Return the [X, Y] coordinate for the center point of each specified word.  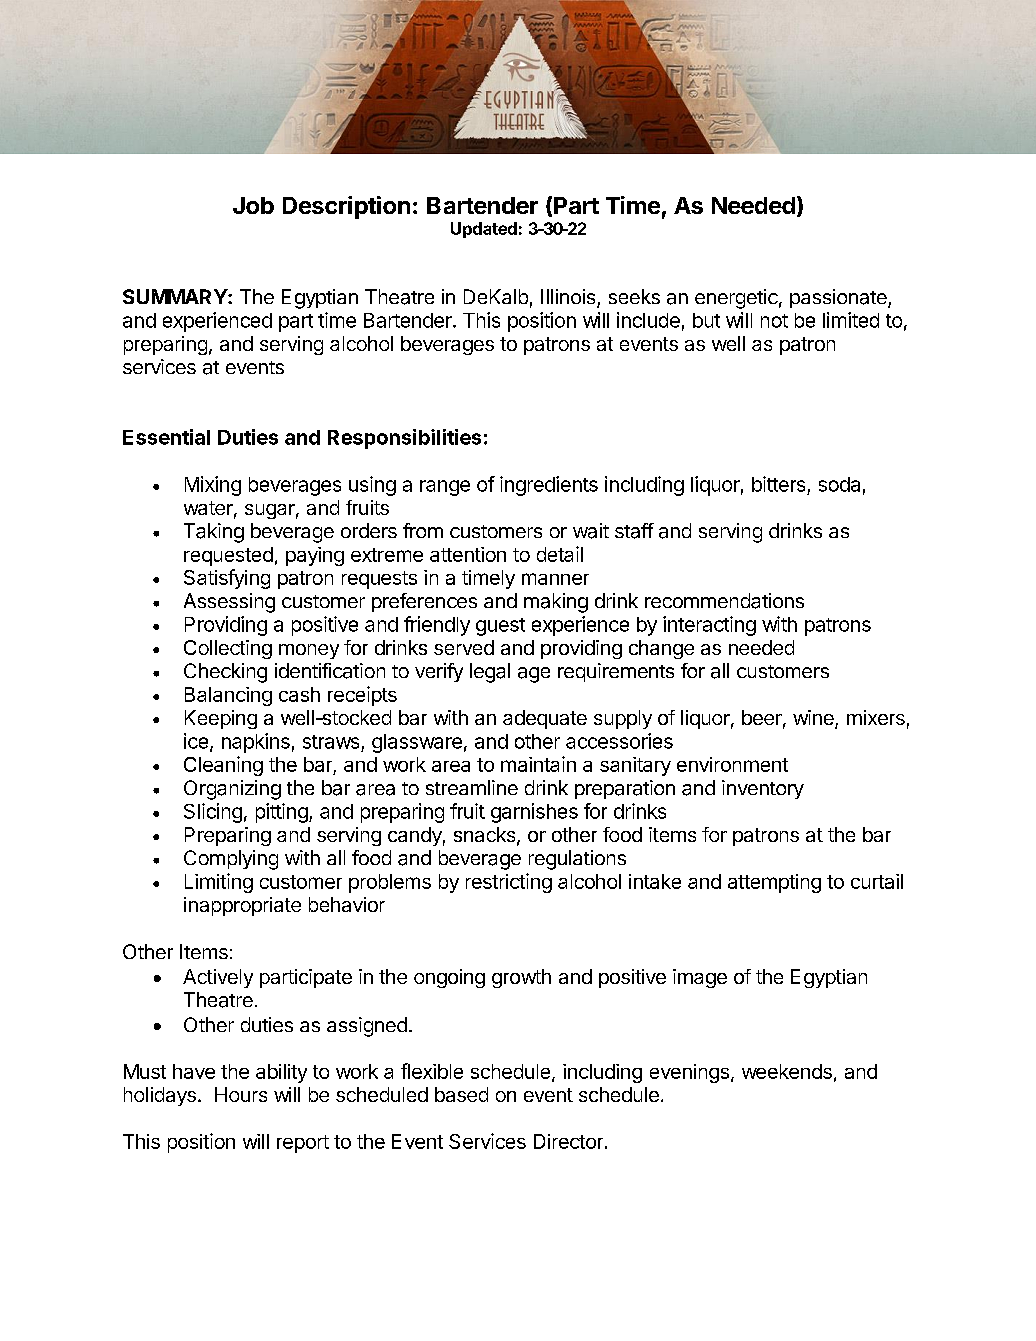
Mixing [213, 486]
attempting [774, 883]
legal [490, 673]
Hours [241, 1094]
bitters [778, 484]
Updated [484, 230]
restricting [509, 883]
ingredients [549, 486]
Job [253, 205]
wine [814, 719]
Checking [225, 673]
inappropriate [242, 906]
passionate [839, 298]
